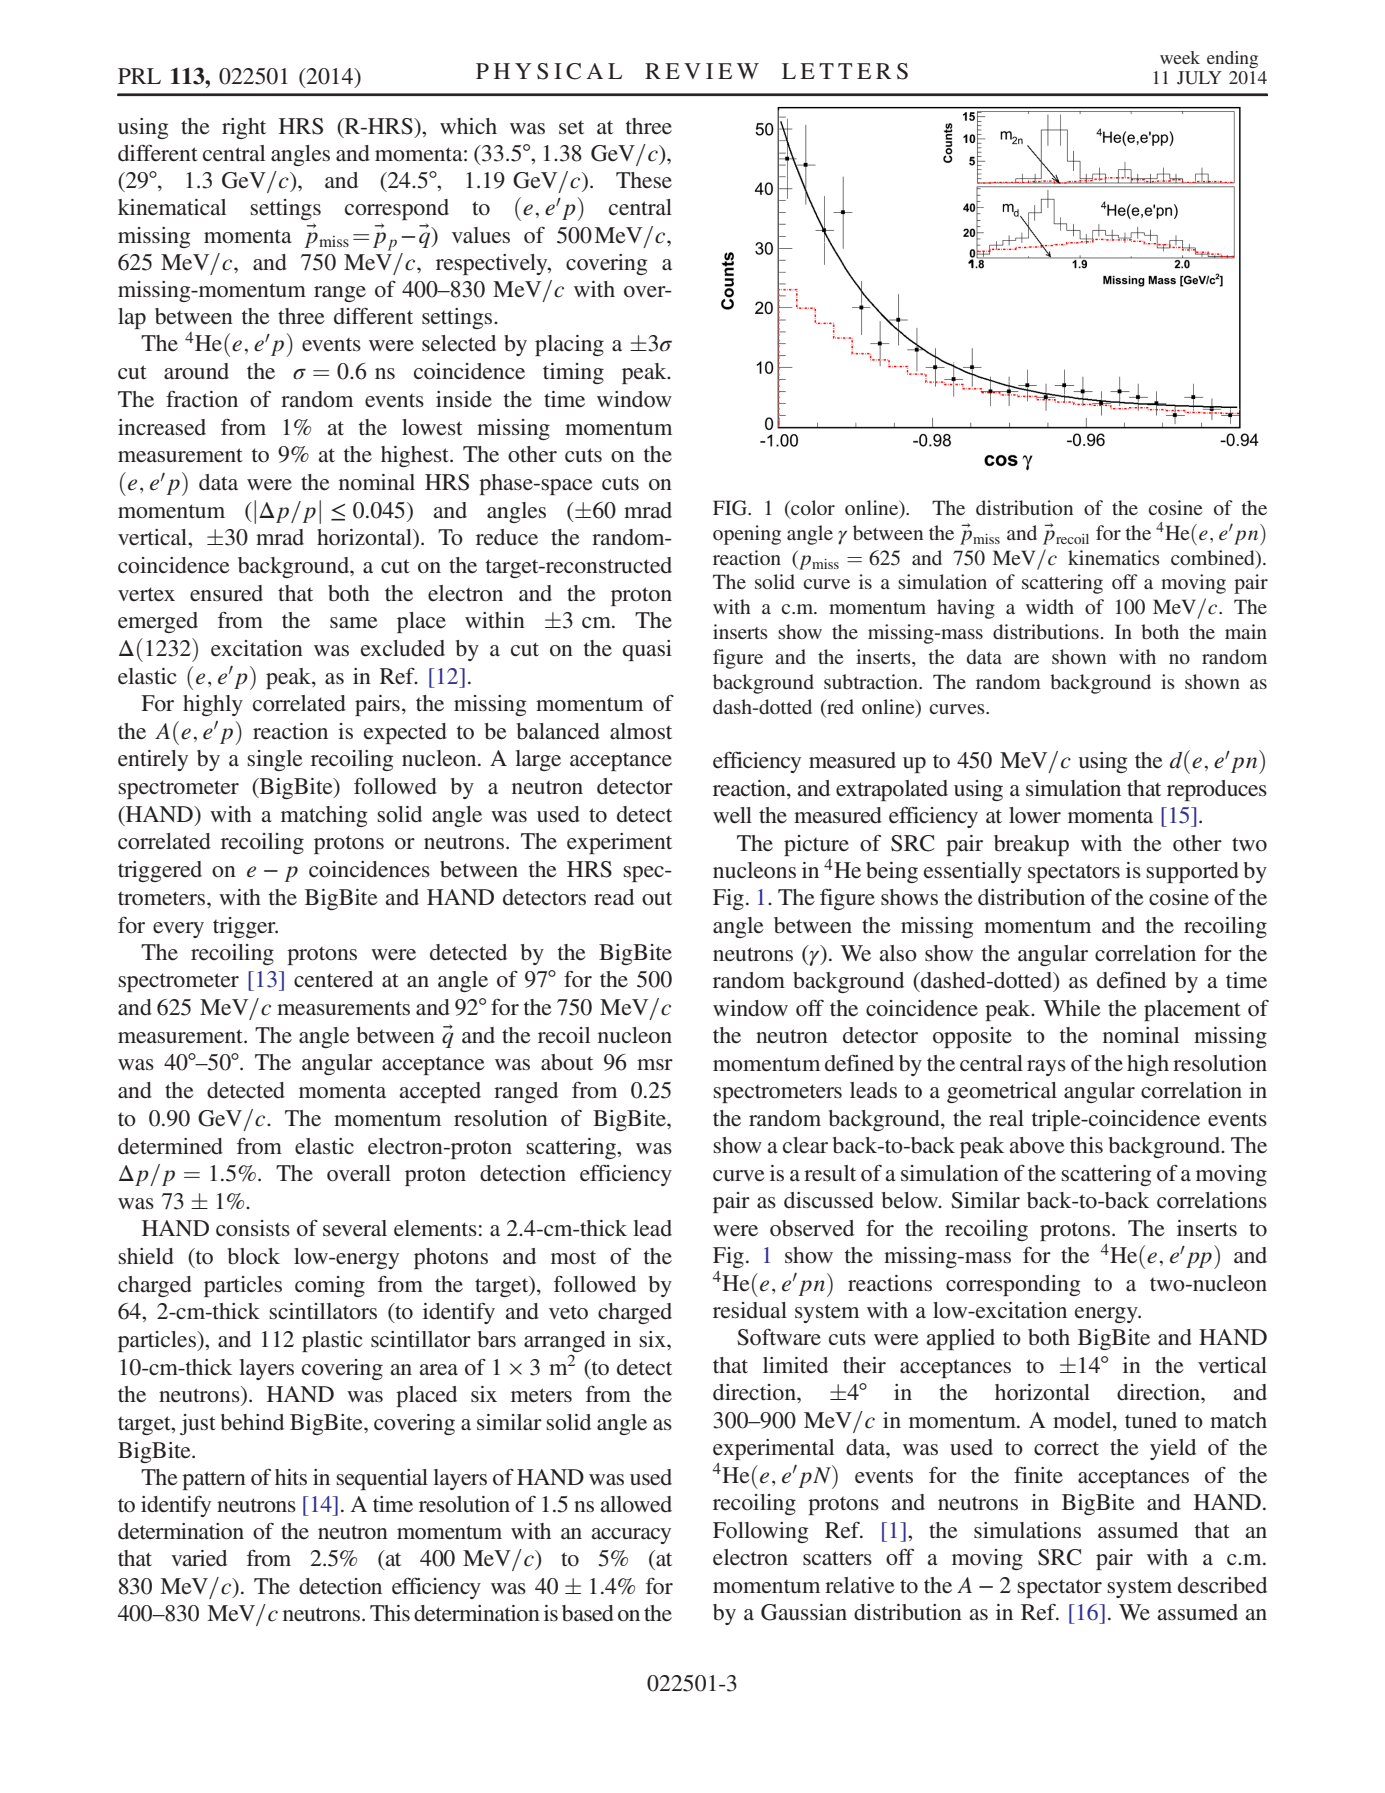 The image size is (1385, 1793). What do you see at coordinates (1114, 557) in the screenshot?
I see `kinematics` at bounding box center [1114, 557].
